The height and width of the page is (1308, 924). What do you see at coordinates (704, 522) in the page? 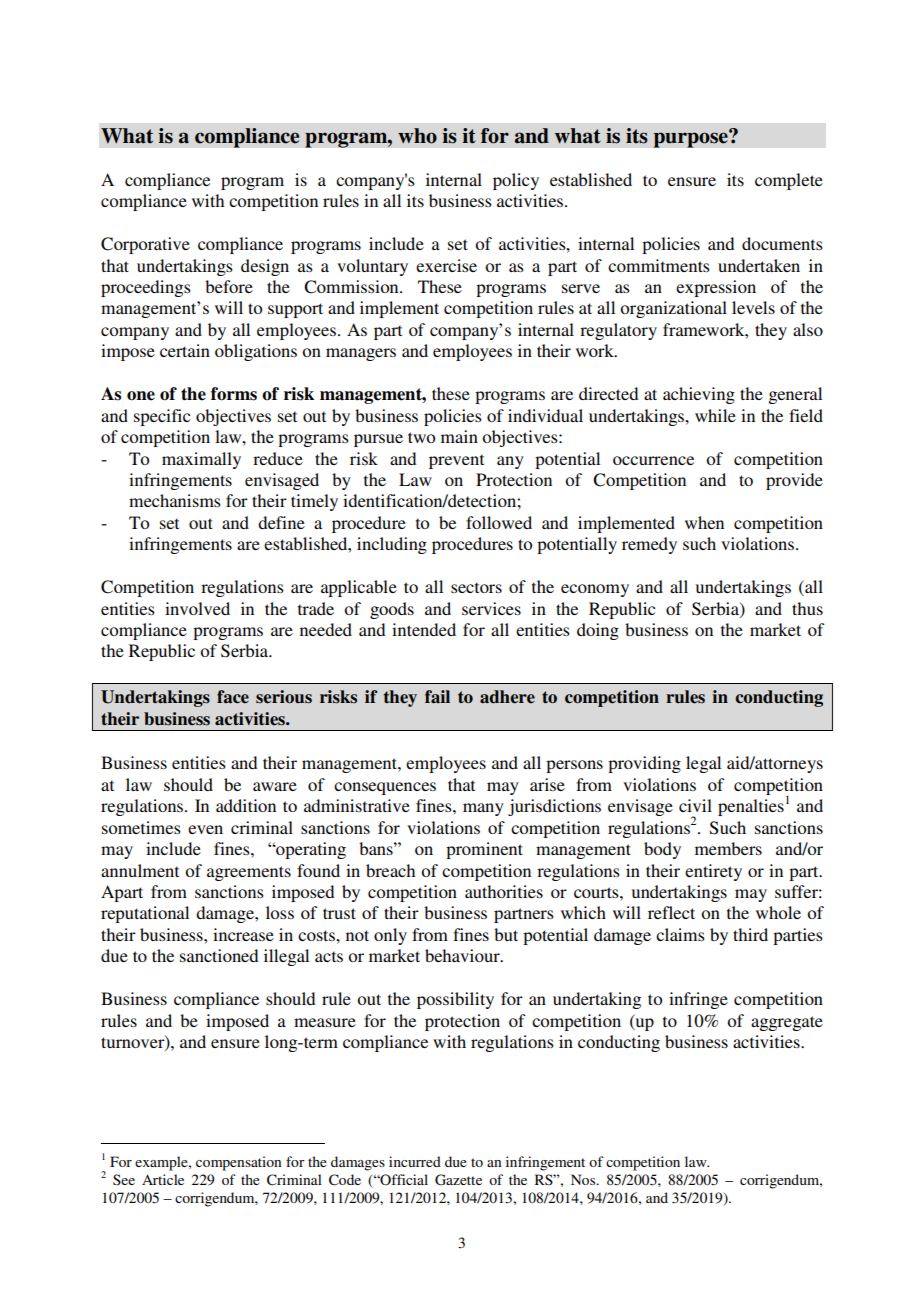
I see `when` at bounding box center [704, 522].
